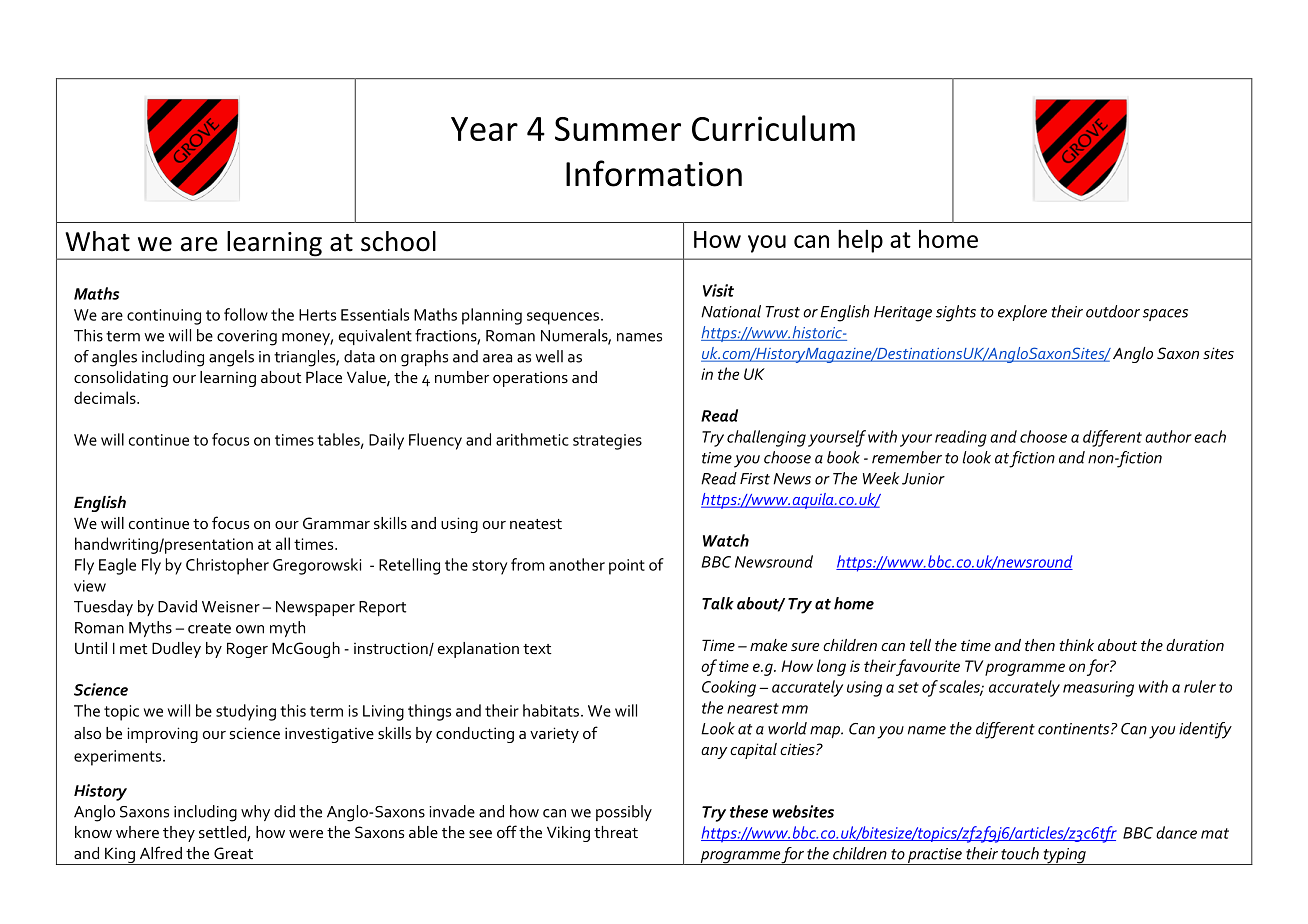 The image size is (1308, 924). I want to click on Summer, so click(618, 129).
